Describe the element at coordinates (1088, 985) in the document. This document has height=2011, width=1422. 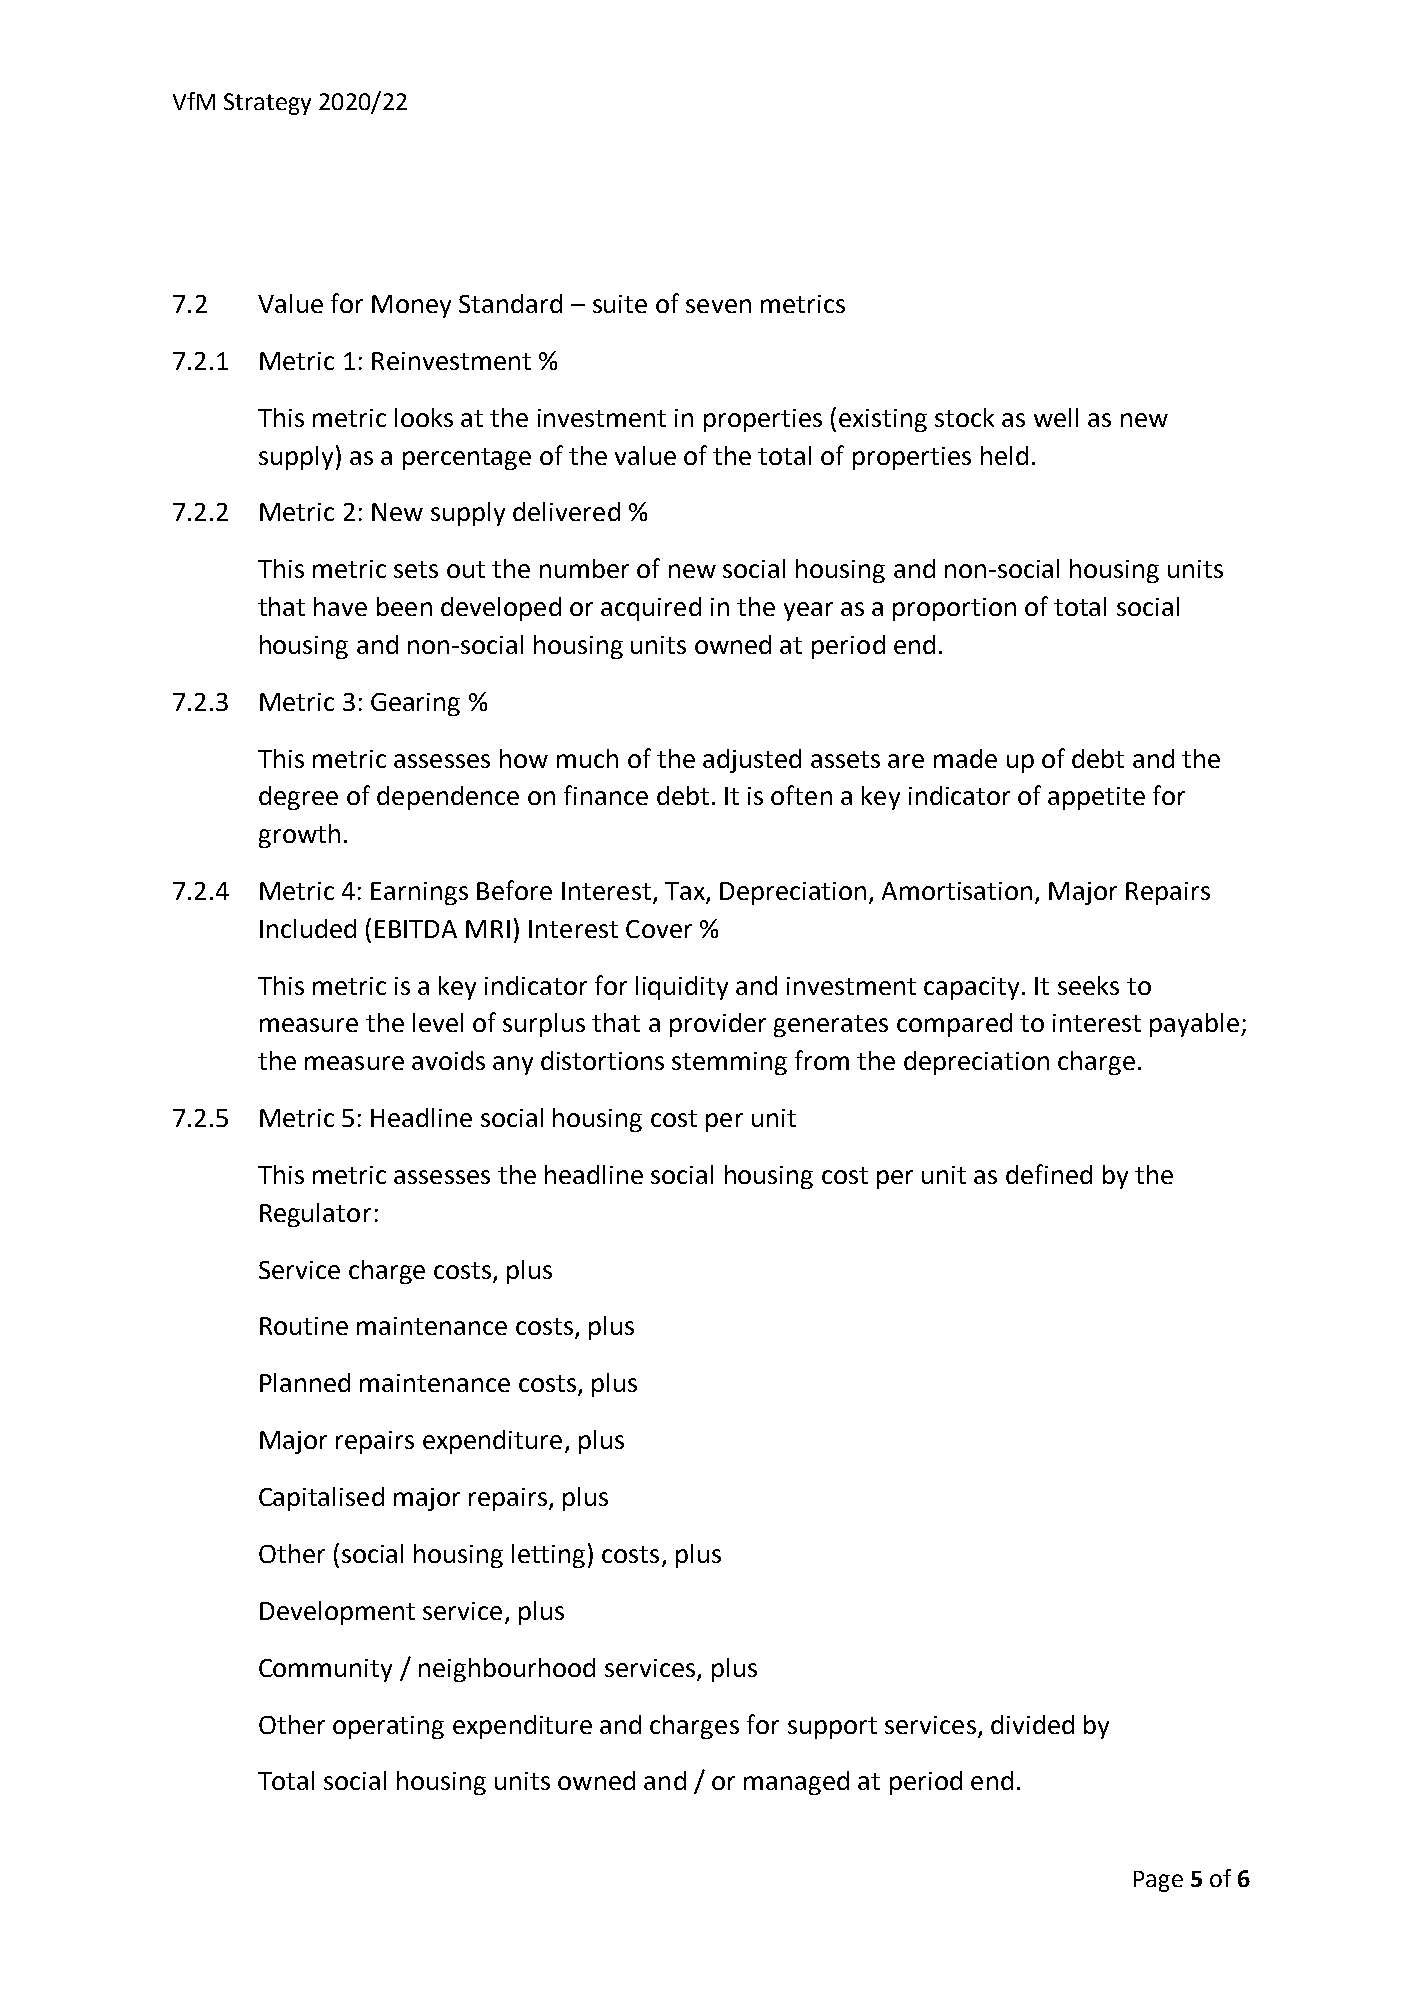
I see `seeks` at that location.
